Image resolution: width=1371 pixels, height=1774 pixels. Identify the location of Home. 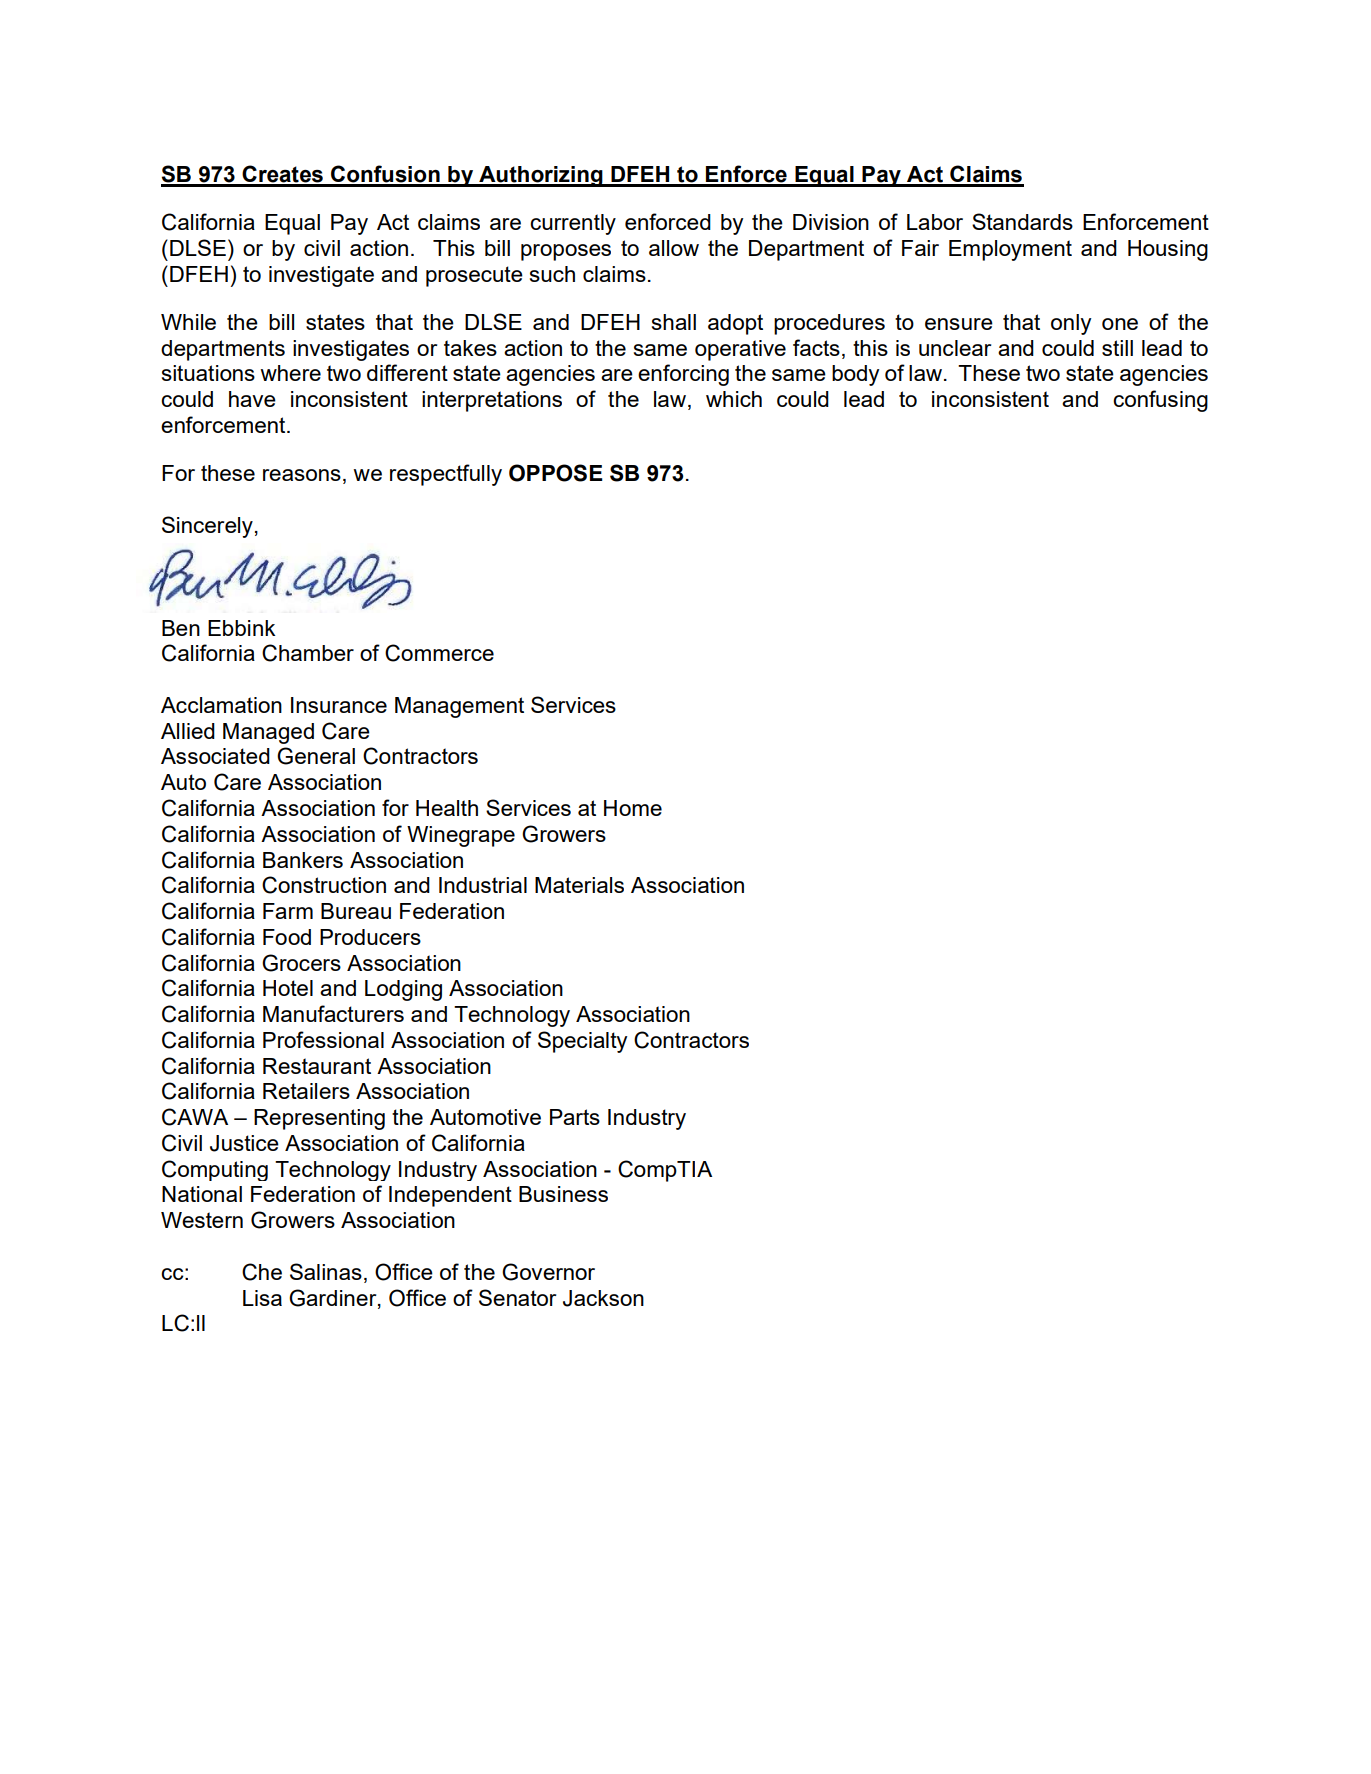
(633, 808).
